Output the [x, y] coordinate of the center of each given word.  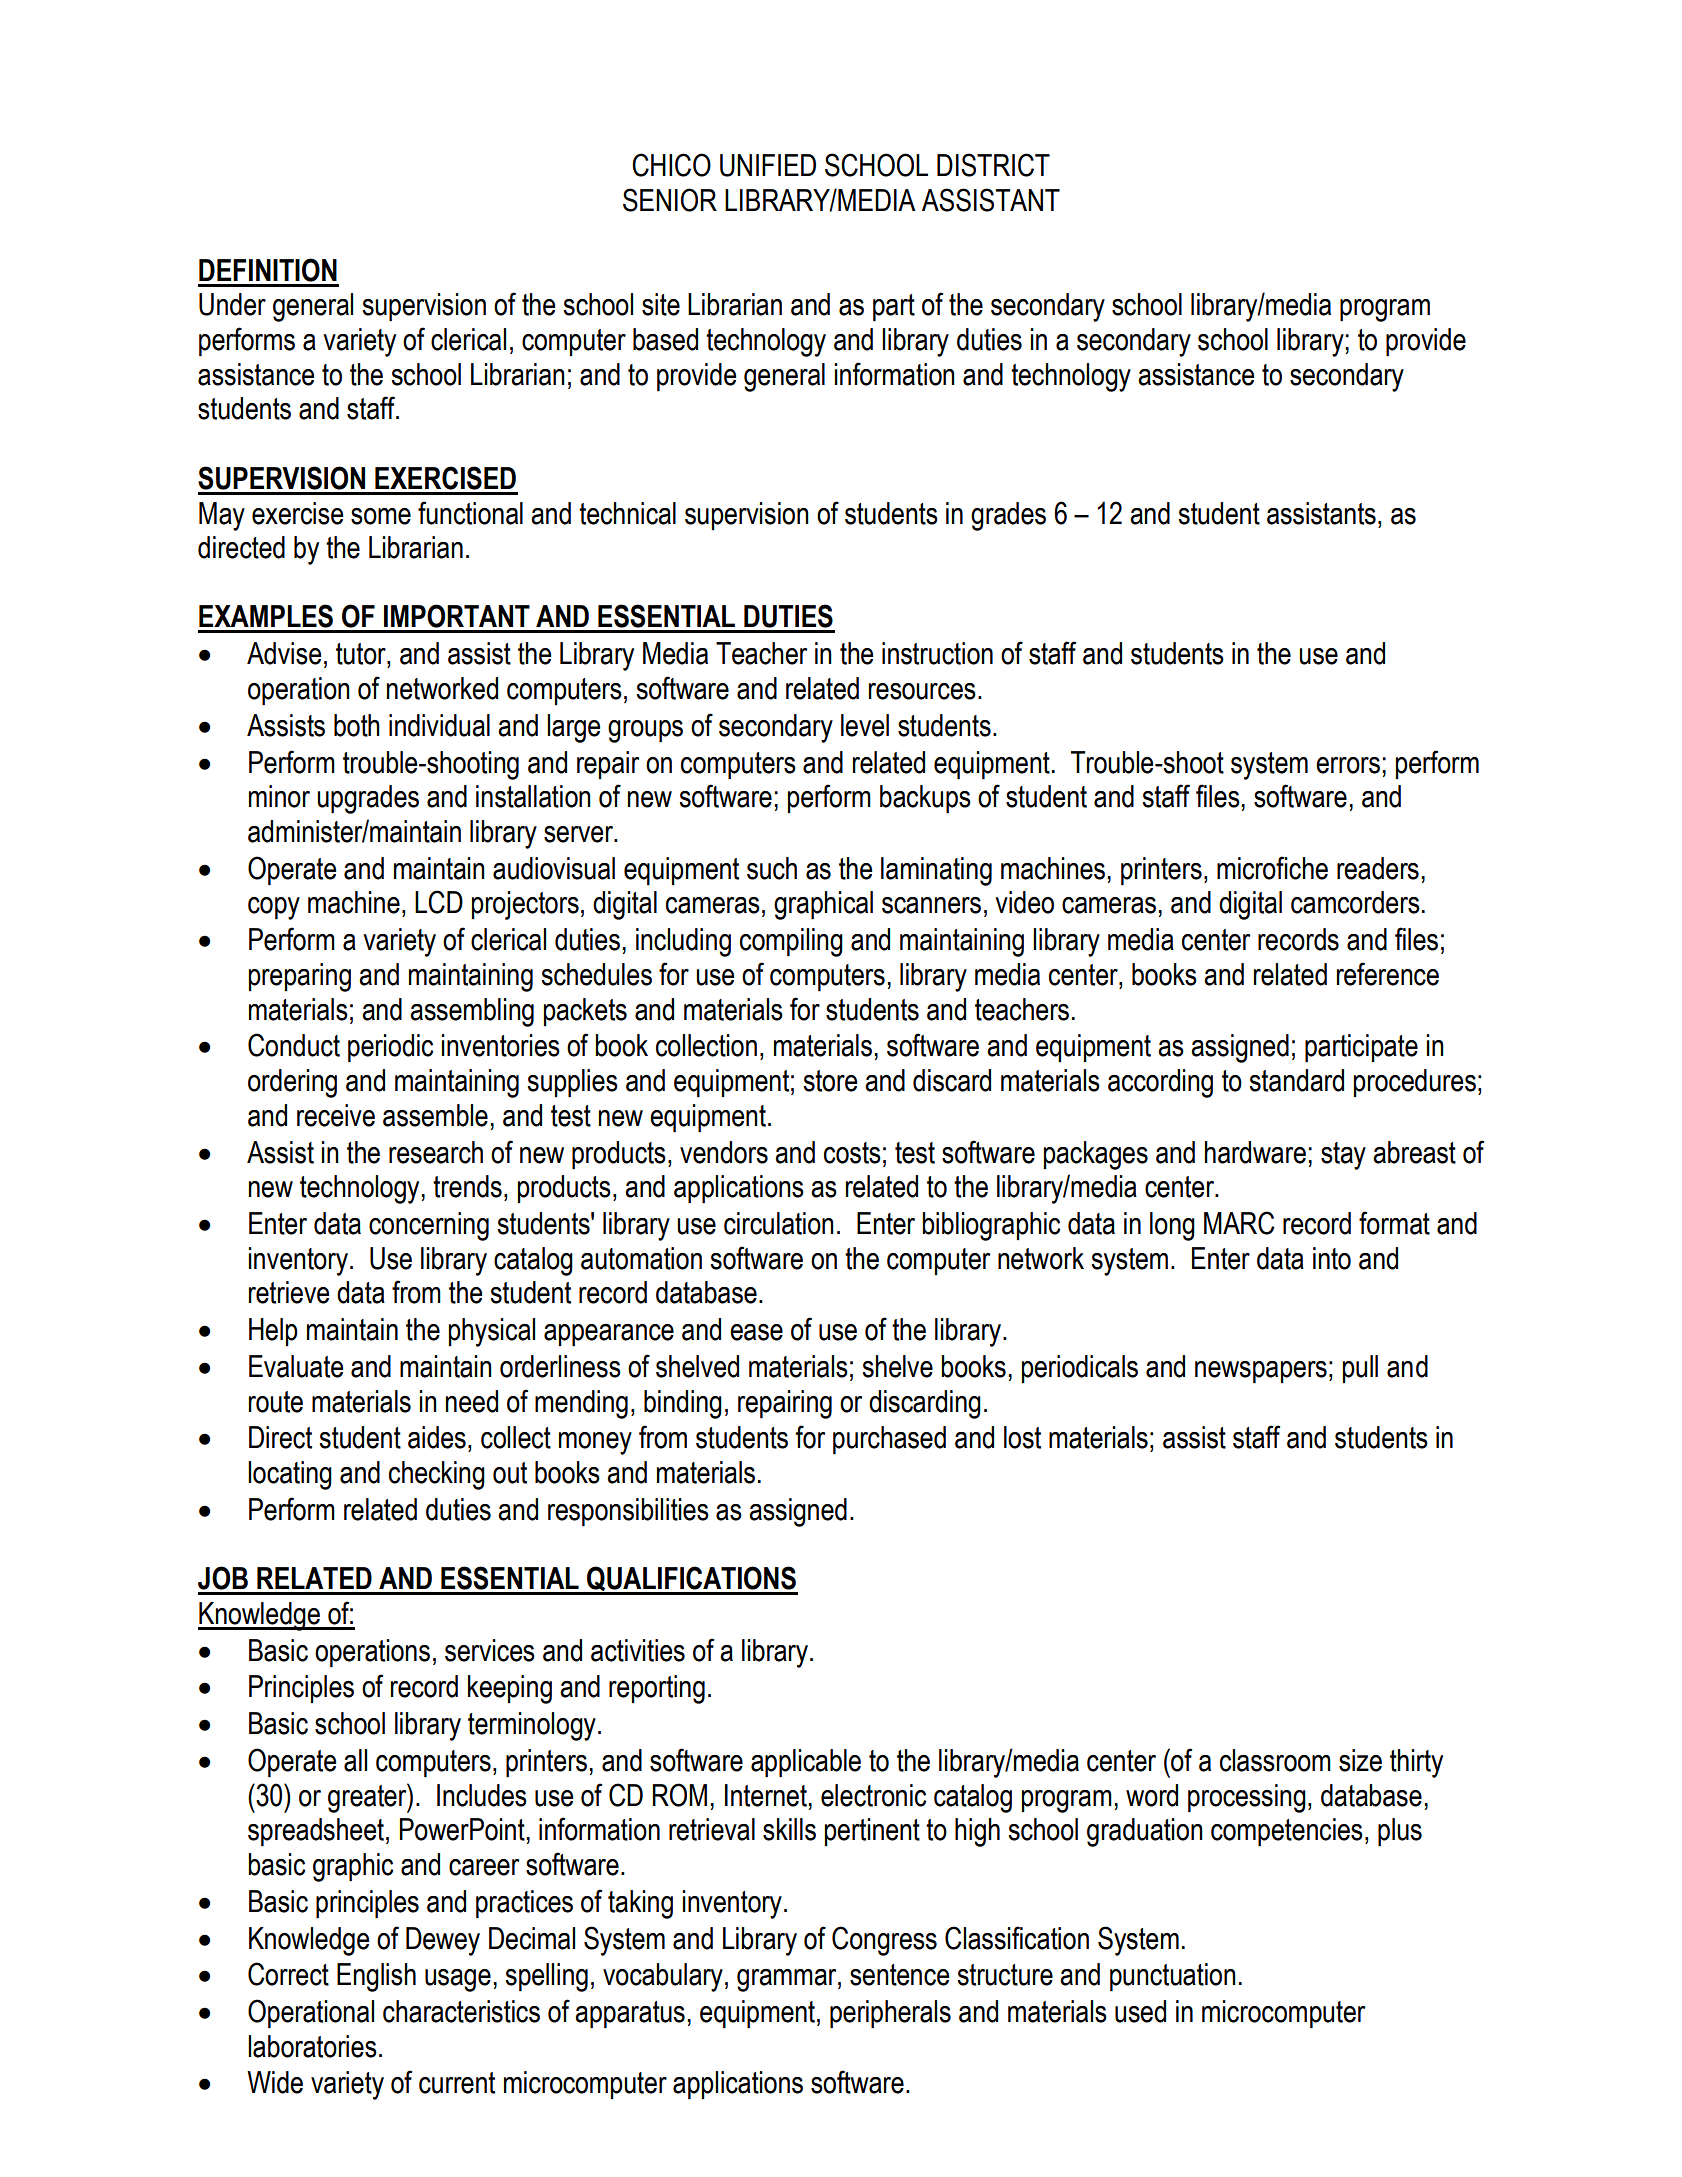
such [772, 868]
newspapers [1261, 1372]
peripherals [890, 2014]
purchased [889, 1440]
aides [437, 1437]
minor [279, 796]
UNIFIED [768, 165]
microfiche [1272, 868]
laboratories [312, 2046]
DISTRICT [993, 165]
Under [232, 304]
